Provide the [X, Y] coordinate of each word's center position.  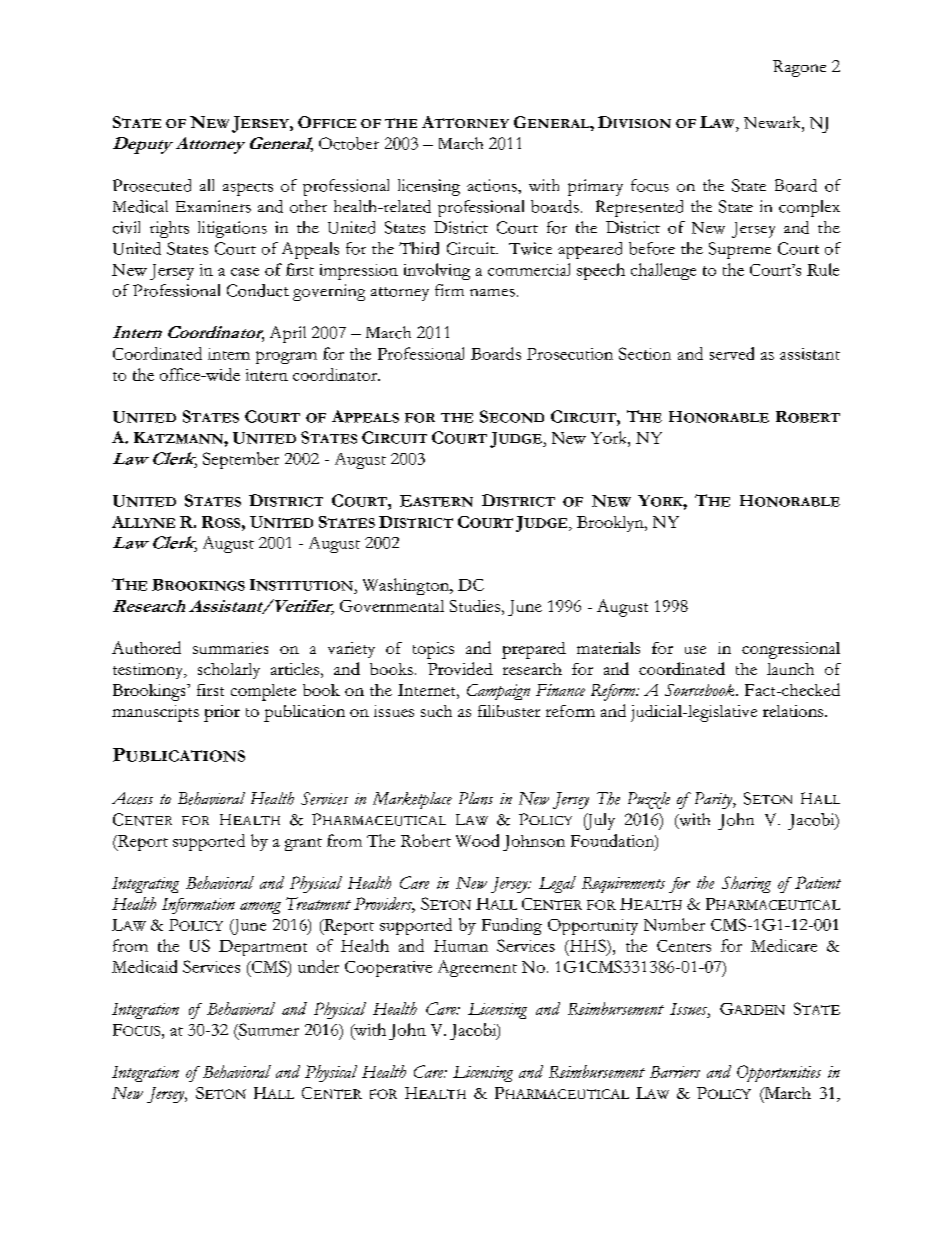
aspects [248, 189]
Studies [475, 606]
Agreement [477, 968]
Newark [773, 122]
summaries [230, 648]
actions [493, 185]
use [695, 650]
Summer [268, 1029]
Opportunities [779, 1073]
